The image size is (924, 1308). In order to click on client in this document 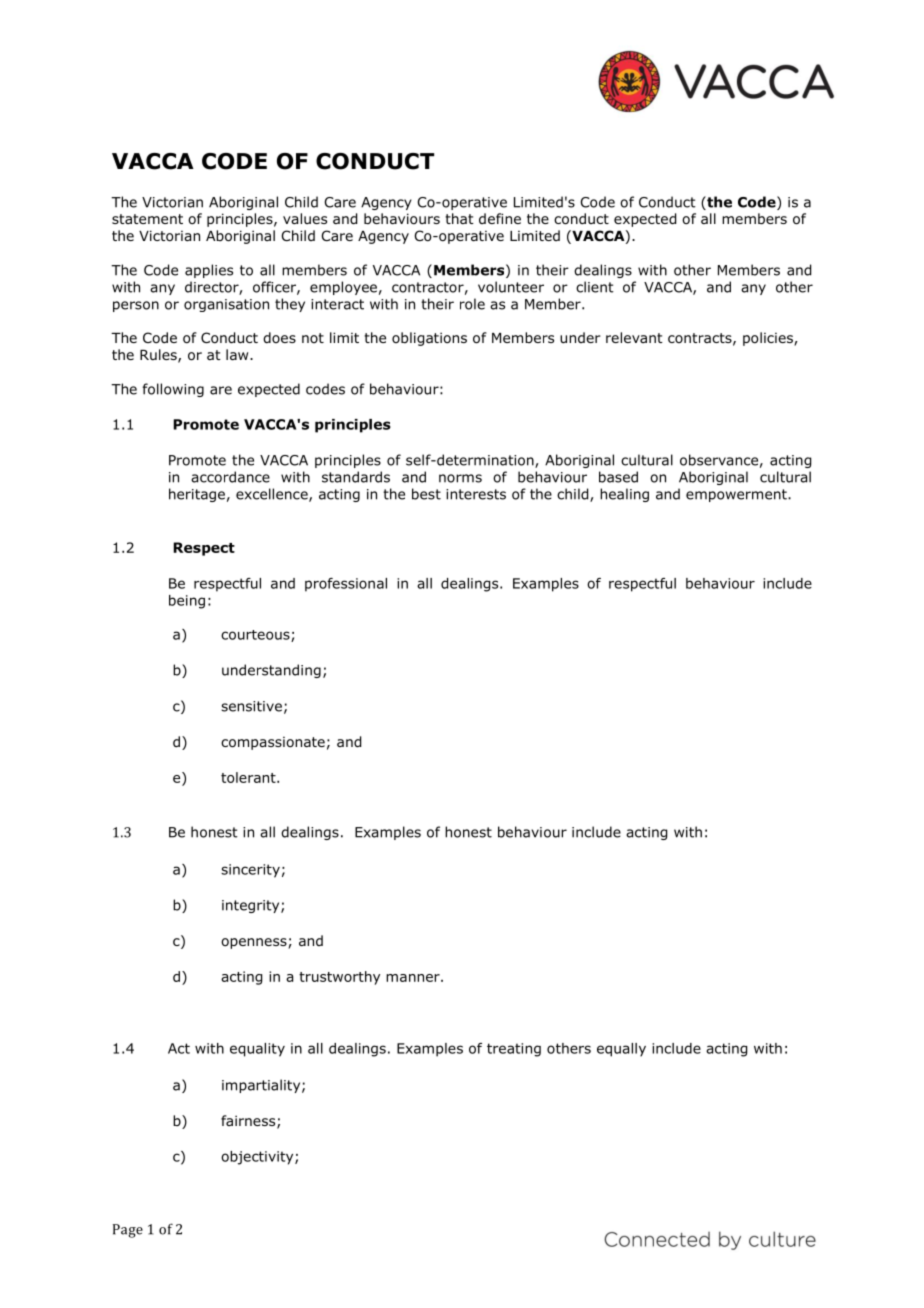, I will do `click(595, 287)`.
